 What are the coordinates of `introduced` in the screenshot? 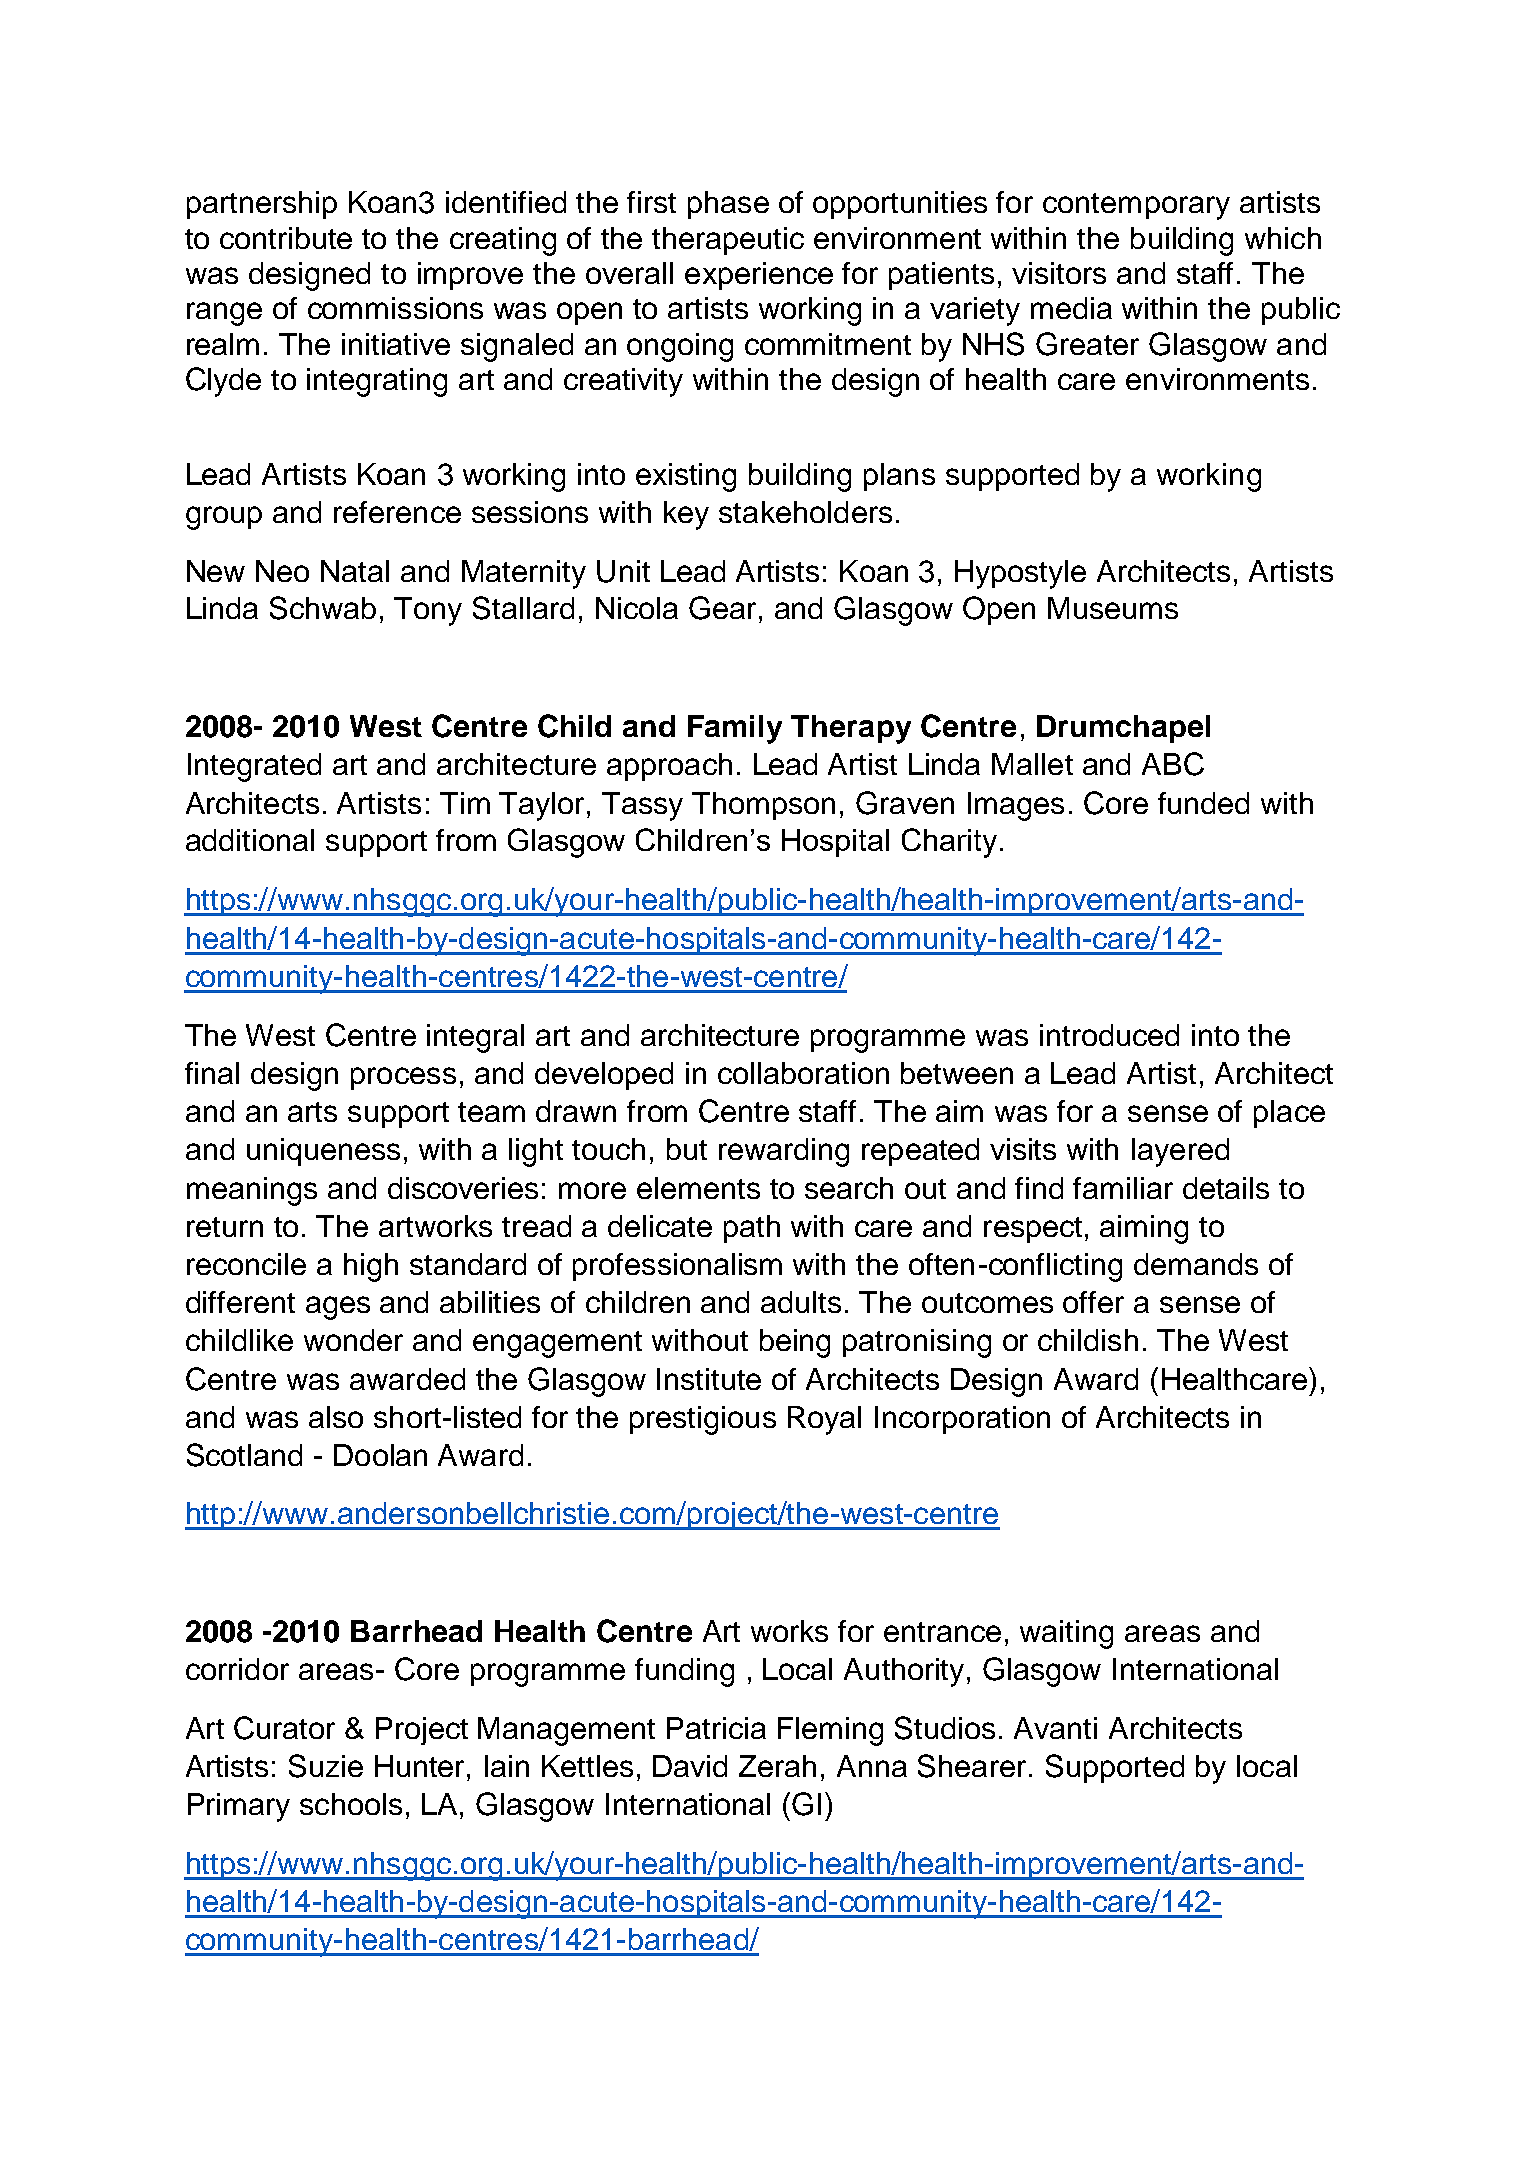 It's located at (1109, 1035).
